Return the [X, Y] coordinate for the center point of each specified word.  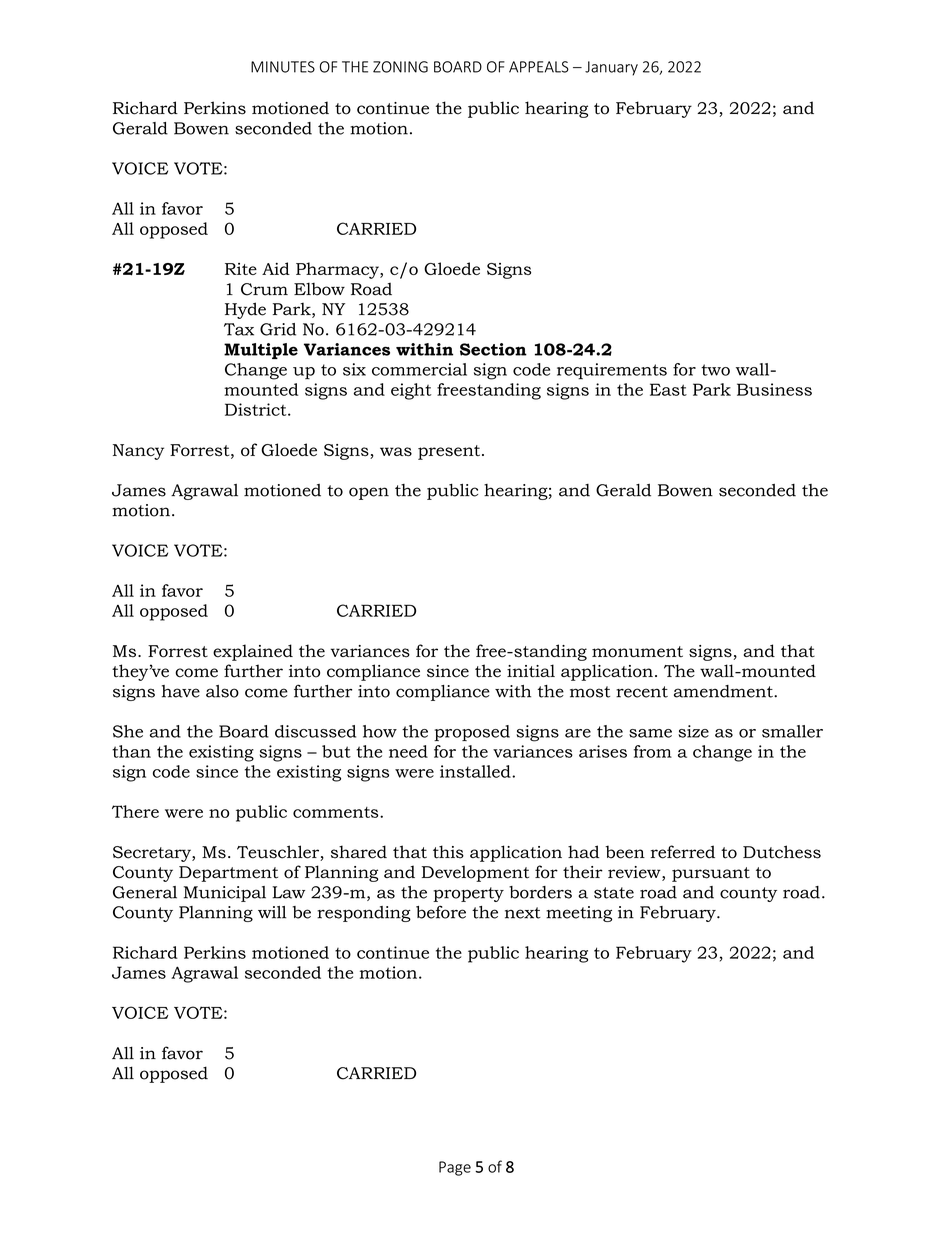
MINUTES [283, 67]
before [441, 912]
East [668, 389]
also [222, 691]
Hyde [245, 310]
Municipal [225, 894]
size [693, 731]
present [449, 452]
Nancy [138, 452]
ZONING [400, 67]
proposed [472, 733]
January [611, 68]
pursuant [711, 874]
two [715, 370]
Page [455, 1168]
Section [493, 349]
